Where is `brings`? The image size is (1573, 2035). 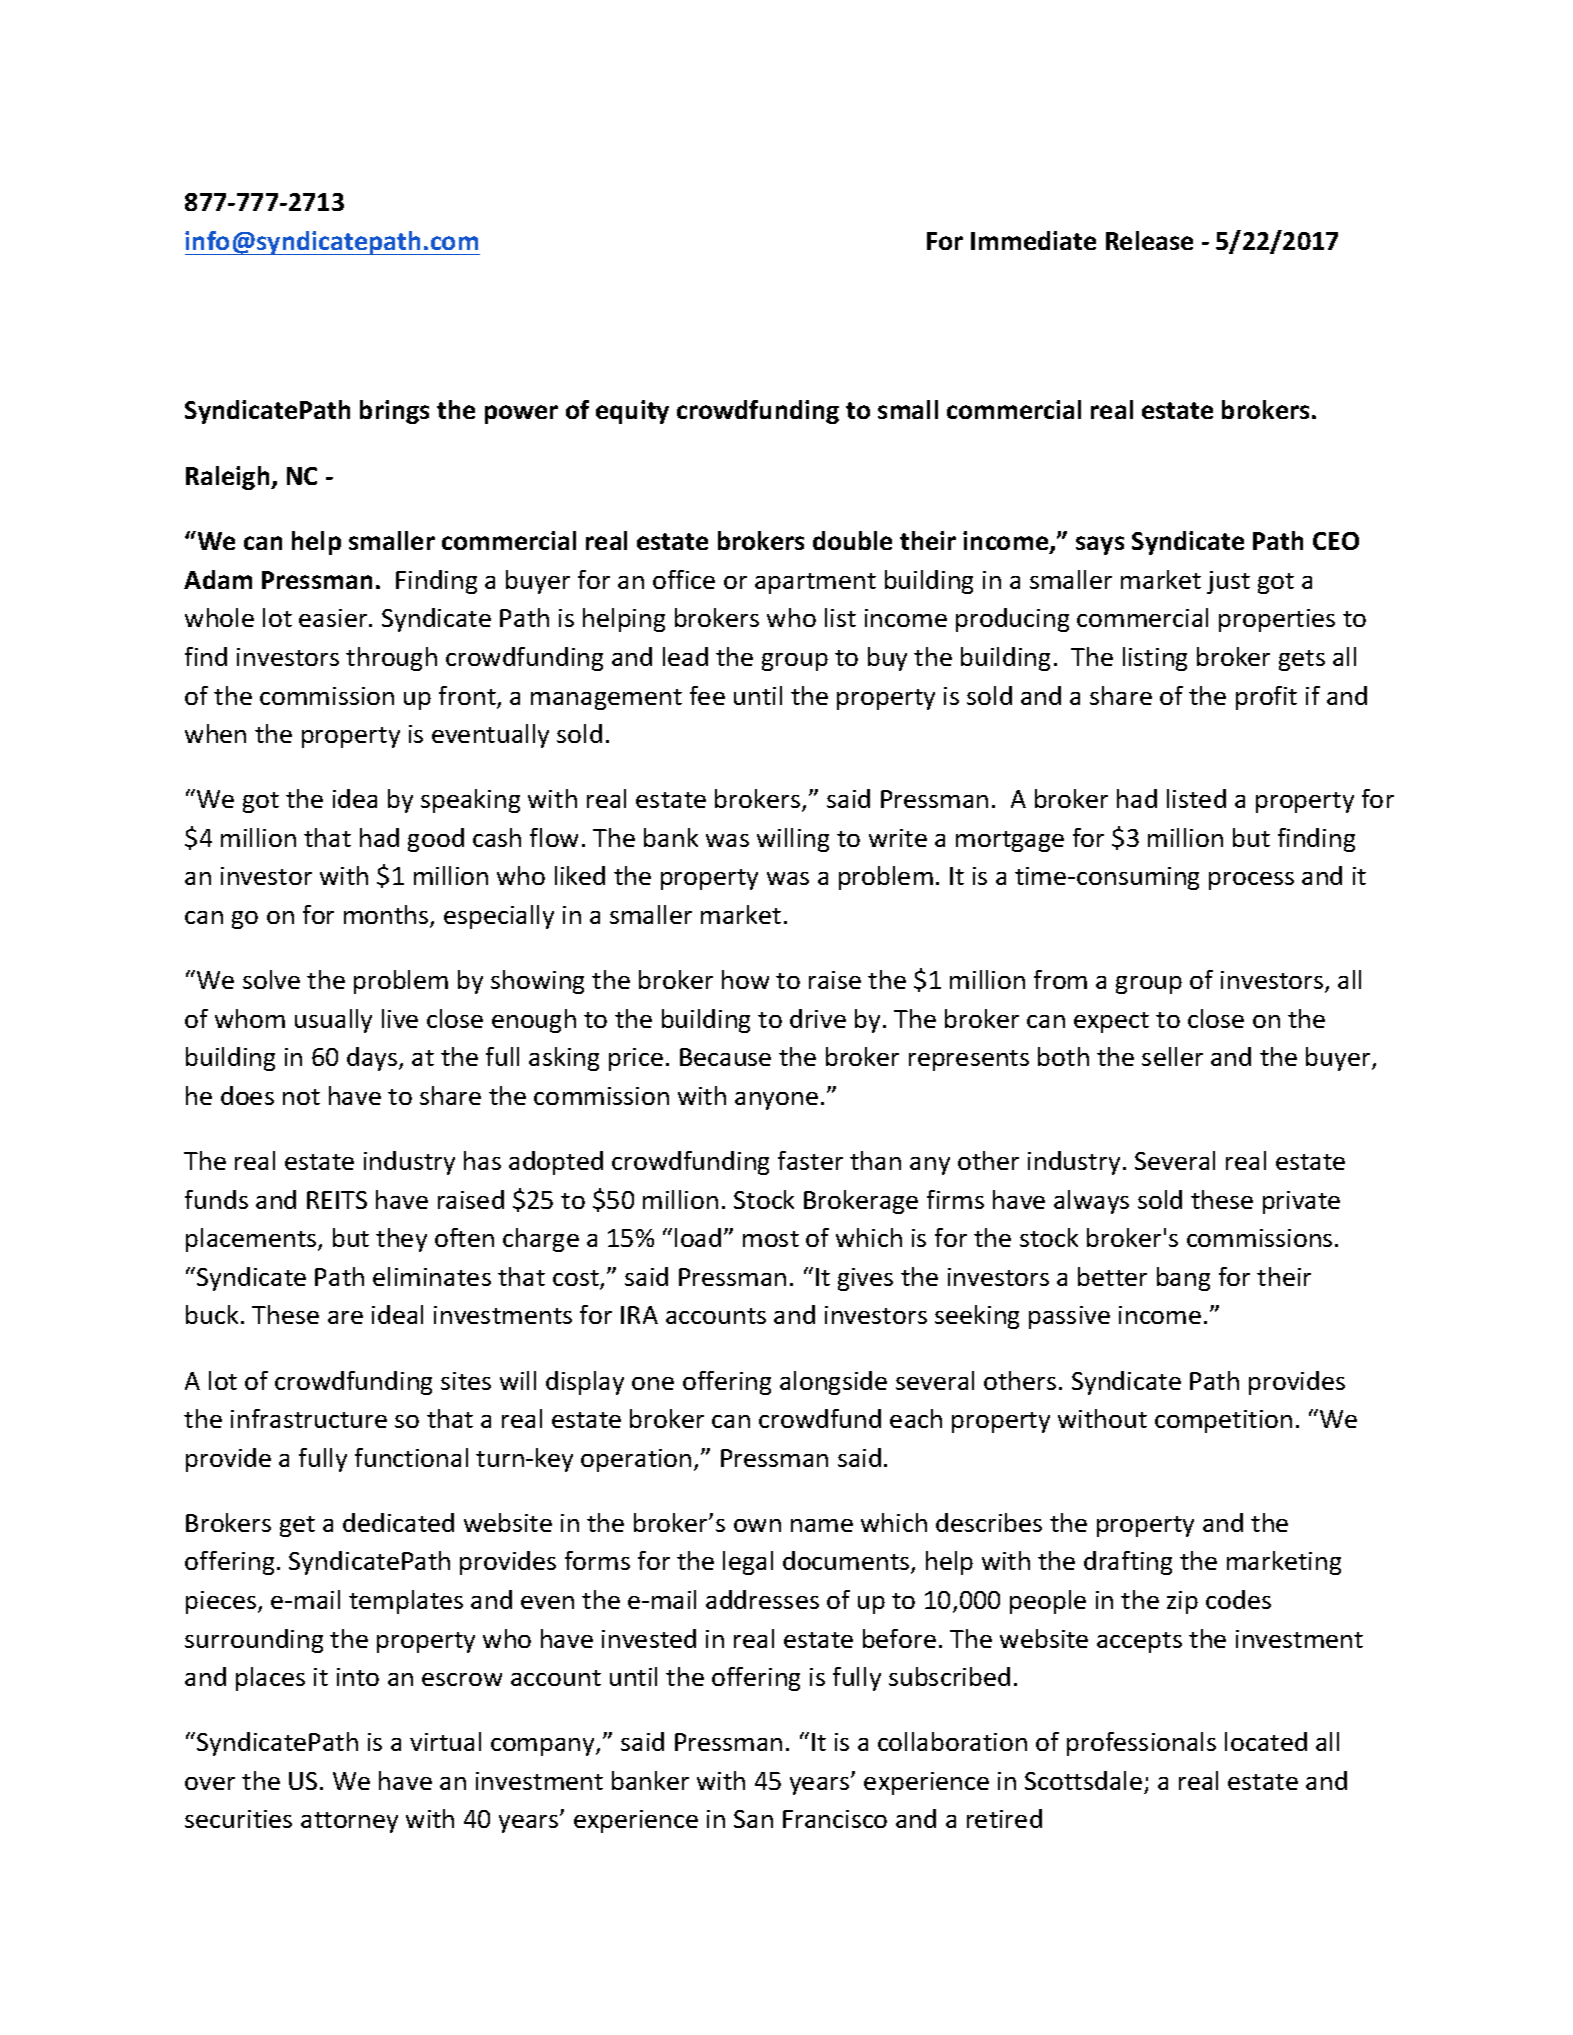
brings is located at coordinates (394, 412).
